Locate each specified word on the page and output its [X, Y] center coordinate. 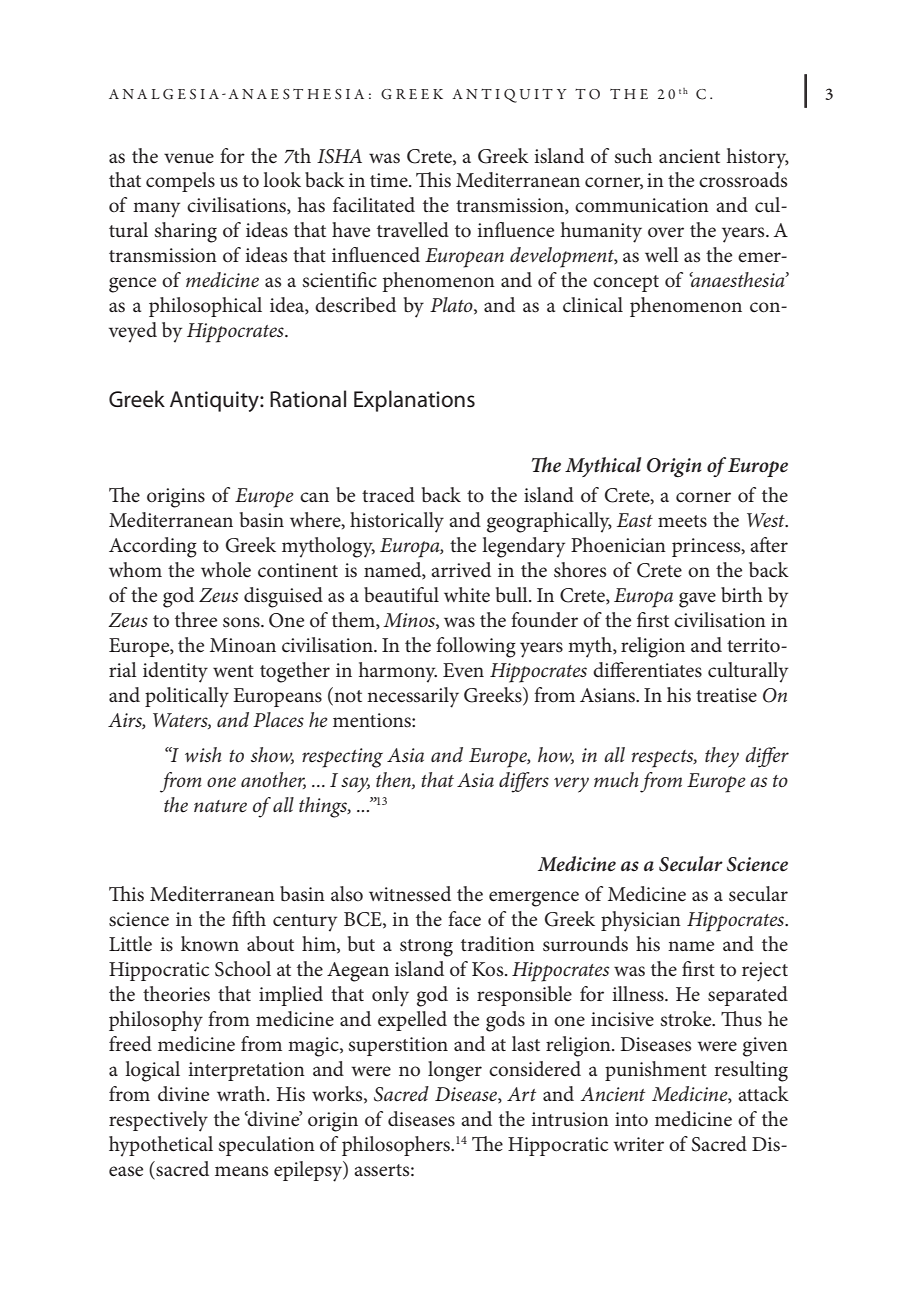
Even [463, 670]
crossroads [743, 180]
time [390, 180]
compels [180, 182]
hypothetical [161, 1146]
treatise [726, 695]
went [233, 671]
